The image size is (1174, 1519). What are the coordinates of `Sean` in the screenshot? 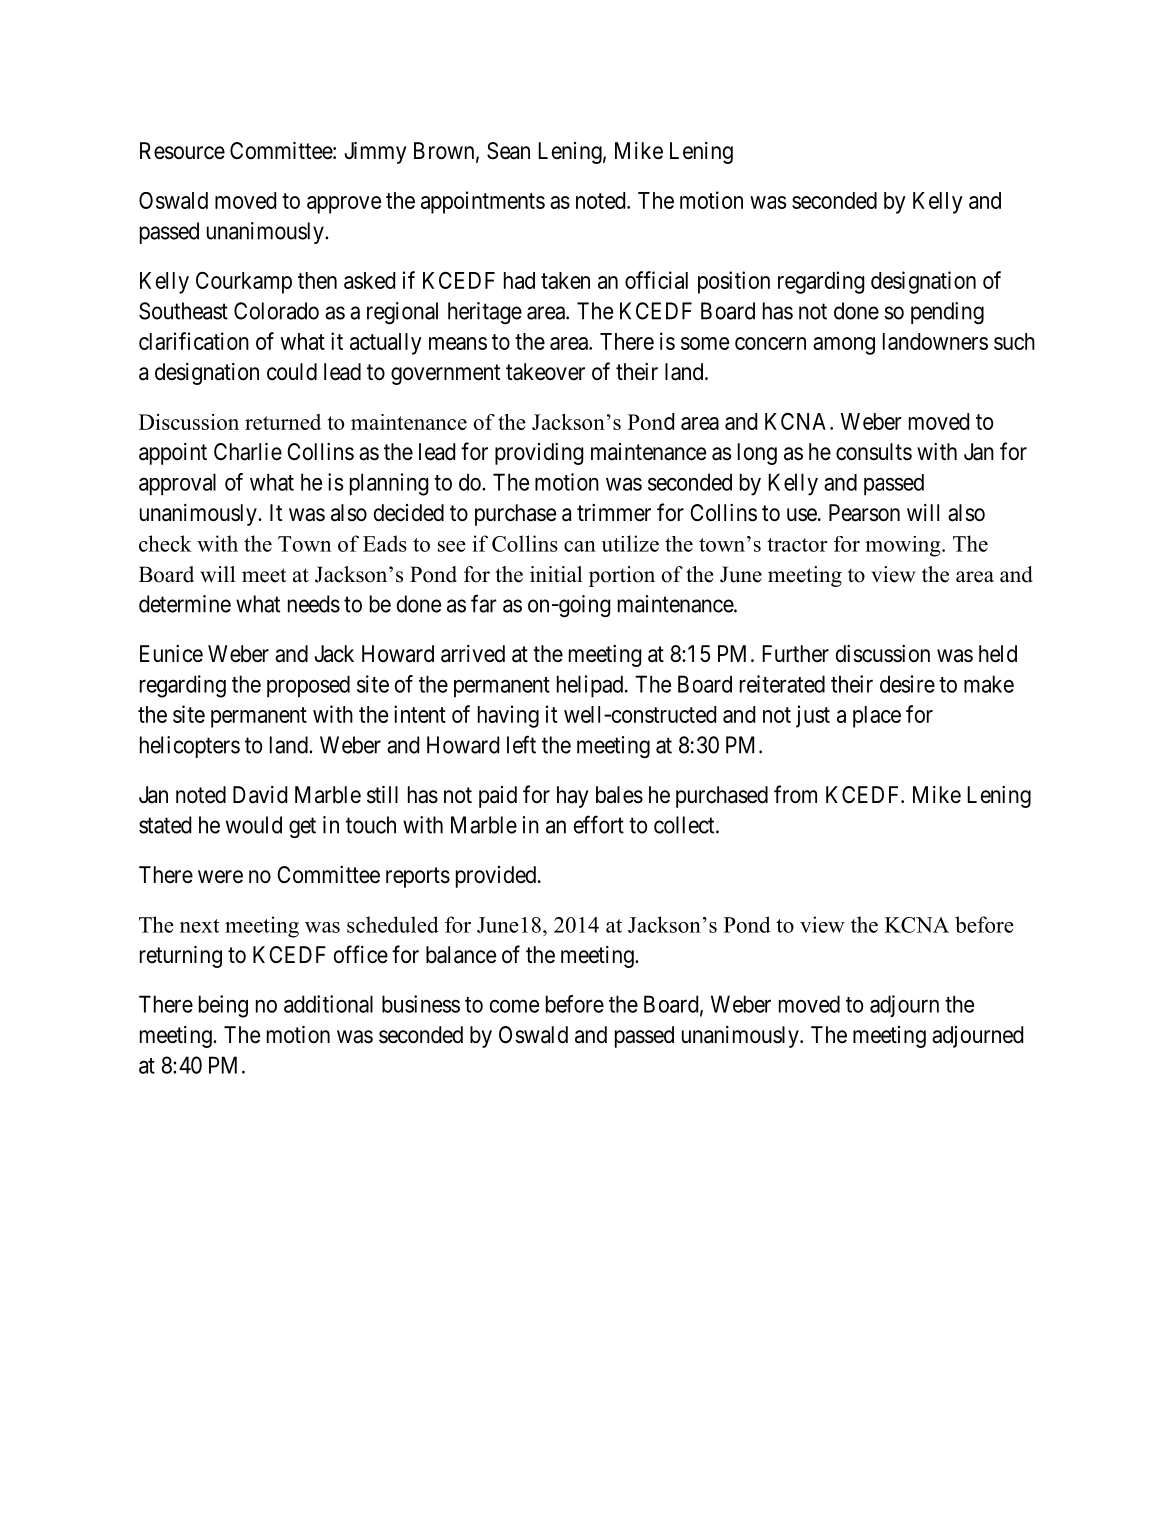 It's located at (508, 151).
